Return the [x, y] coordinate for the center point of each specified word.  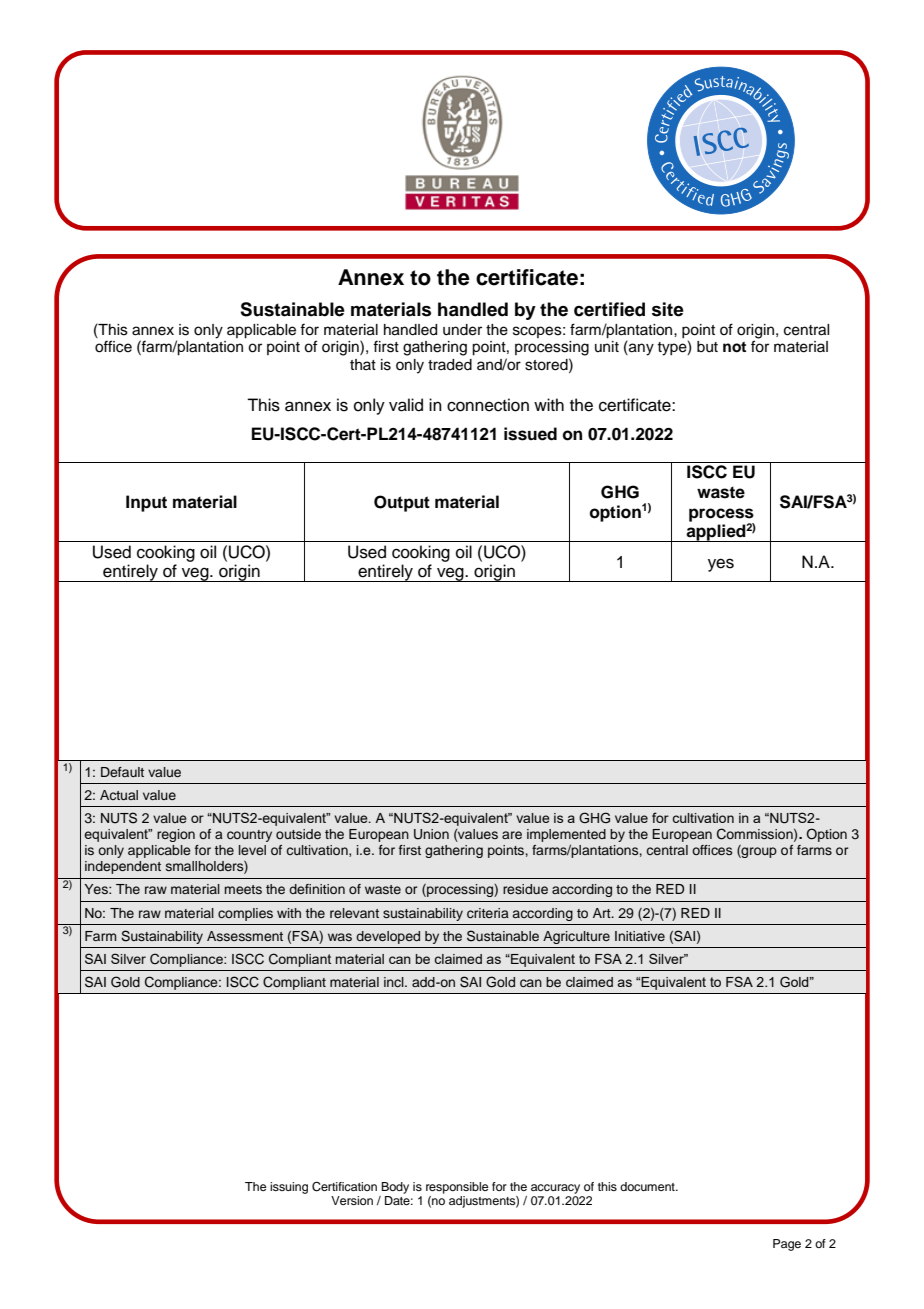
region [176, 835]
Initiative [640, 936]
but [707, 347]
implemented [566, 835]
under [462, 330]
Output [402, 503]
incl [395, 982]
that [363, 364]
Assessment [245, 936]
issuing [289, 1188]
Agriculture [576, 937]
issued [530, 434]
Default [122, 772]
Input [146, 503]
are [512, 835]
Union [431, 834]
